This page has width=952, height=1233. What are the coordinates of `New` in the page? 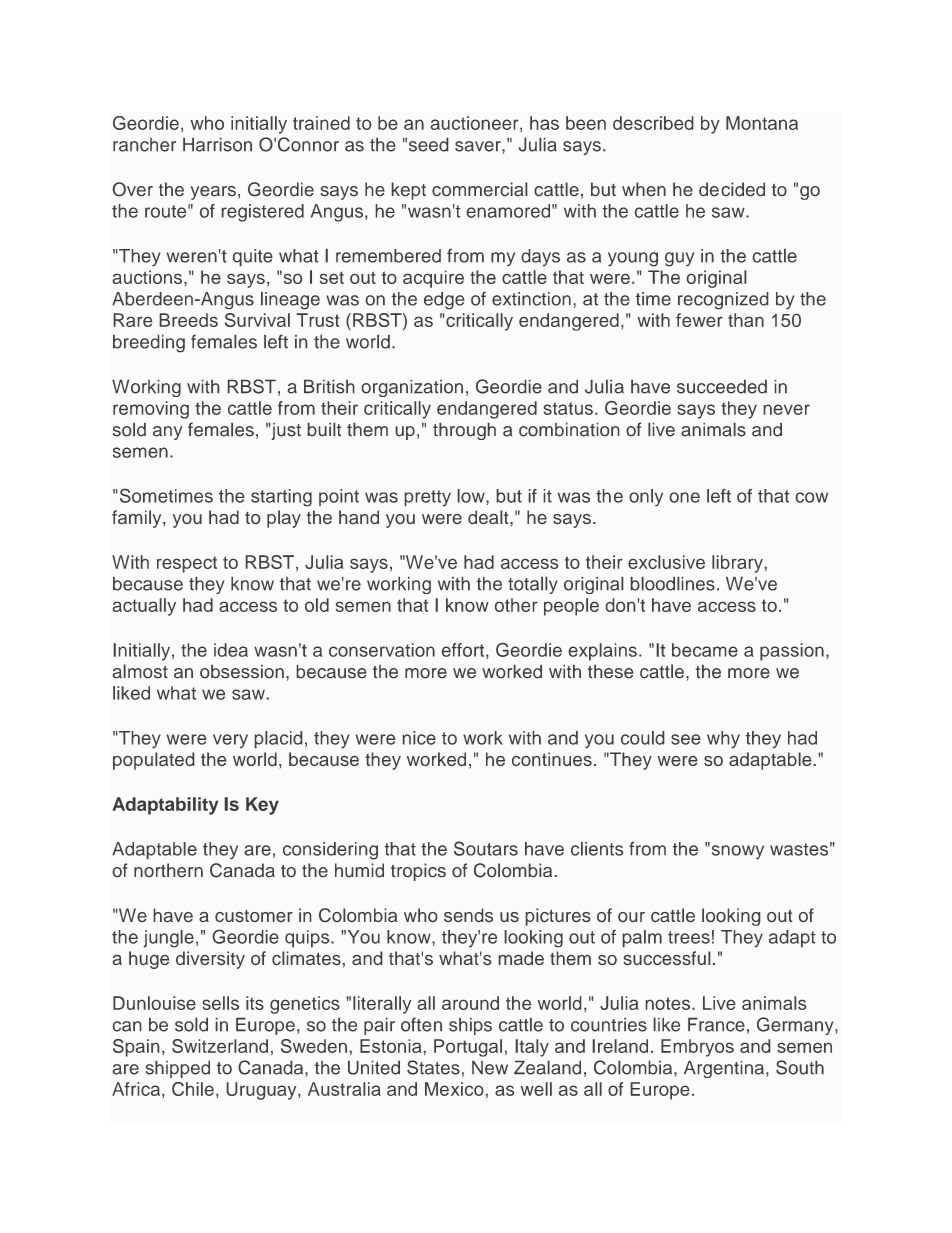 It's located at (490, 1067).
